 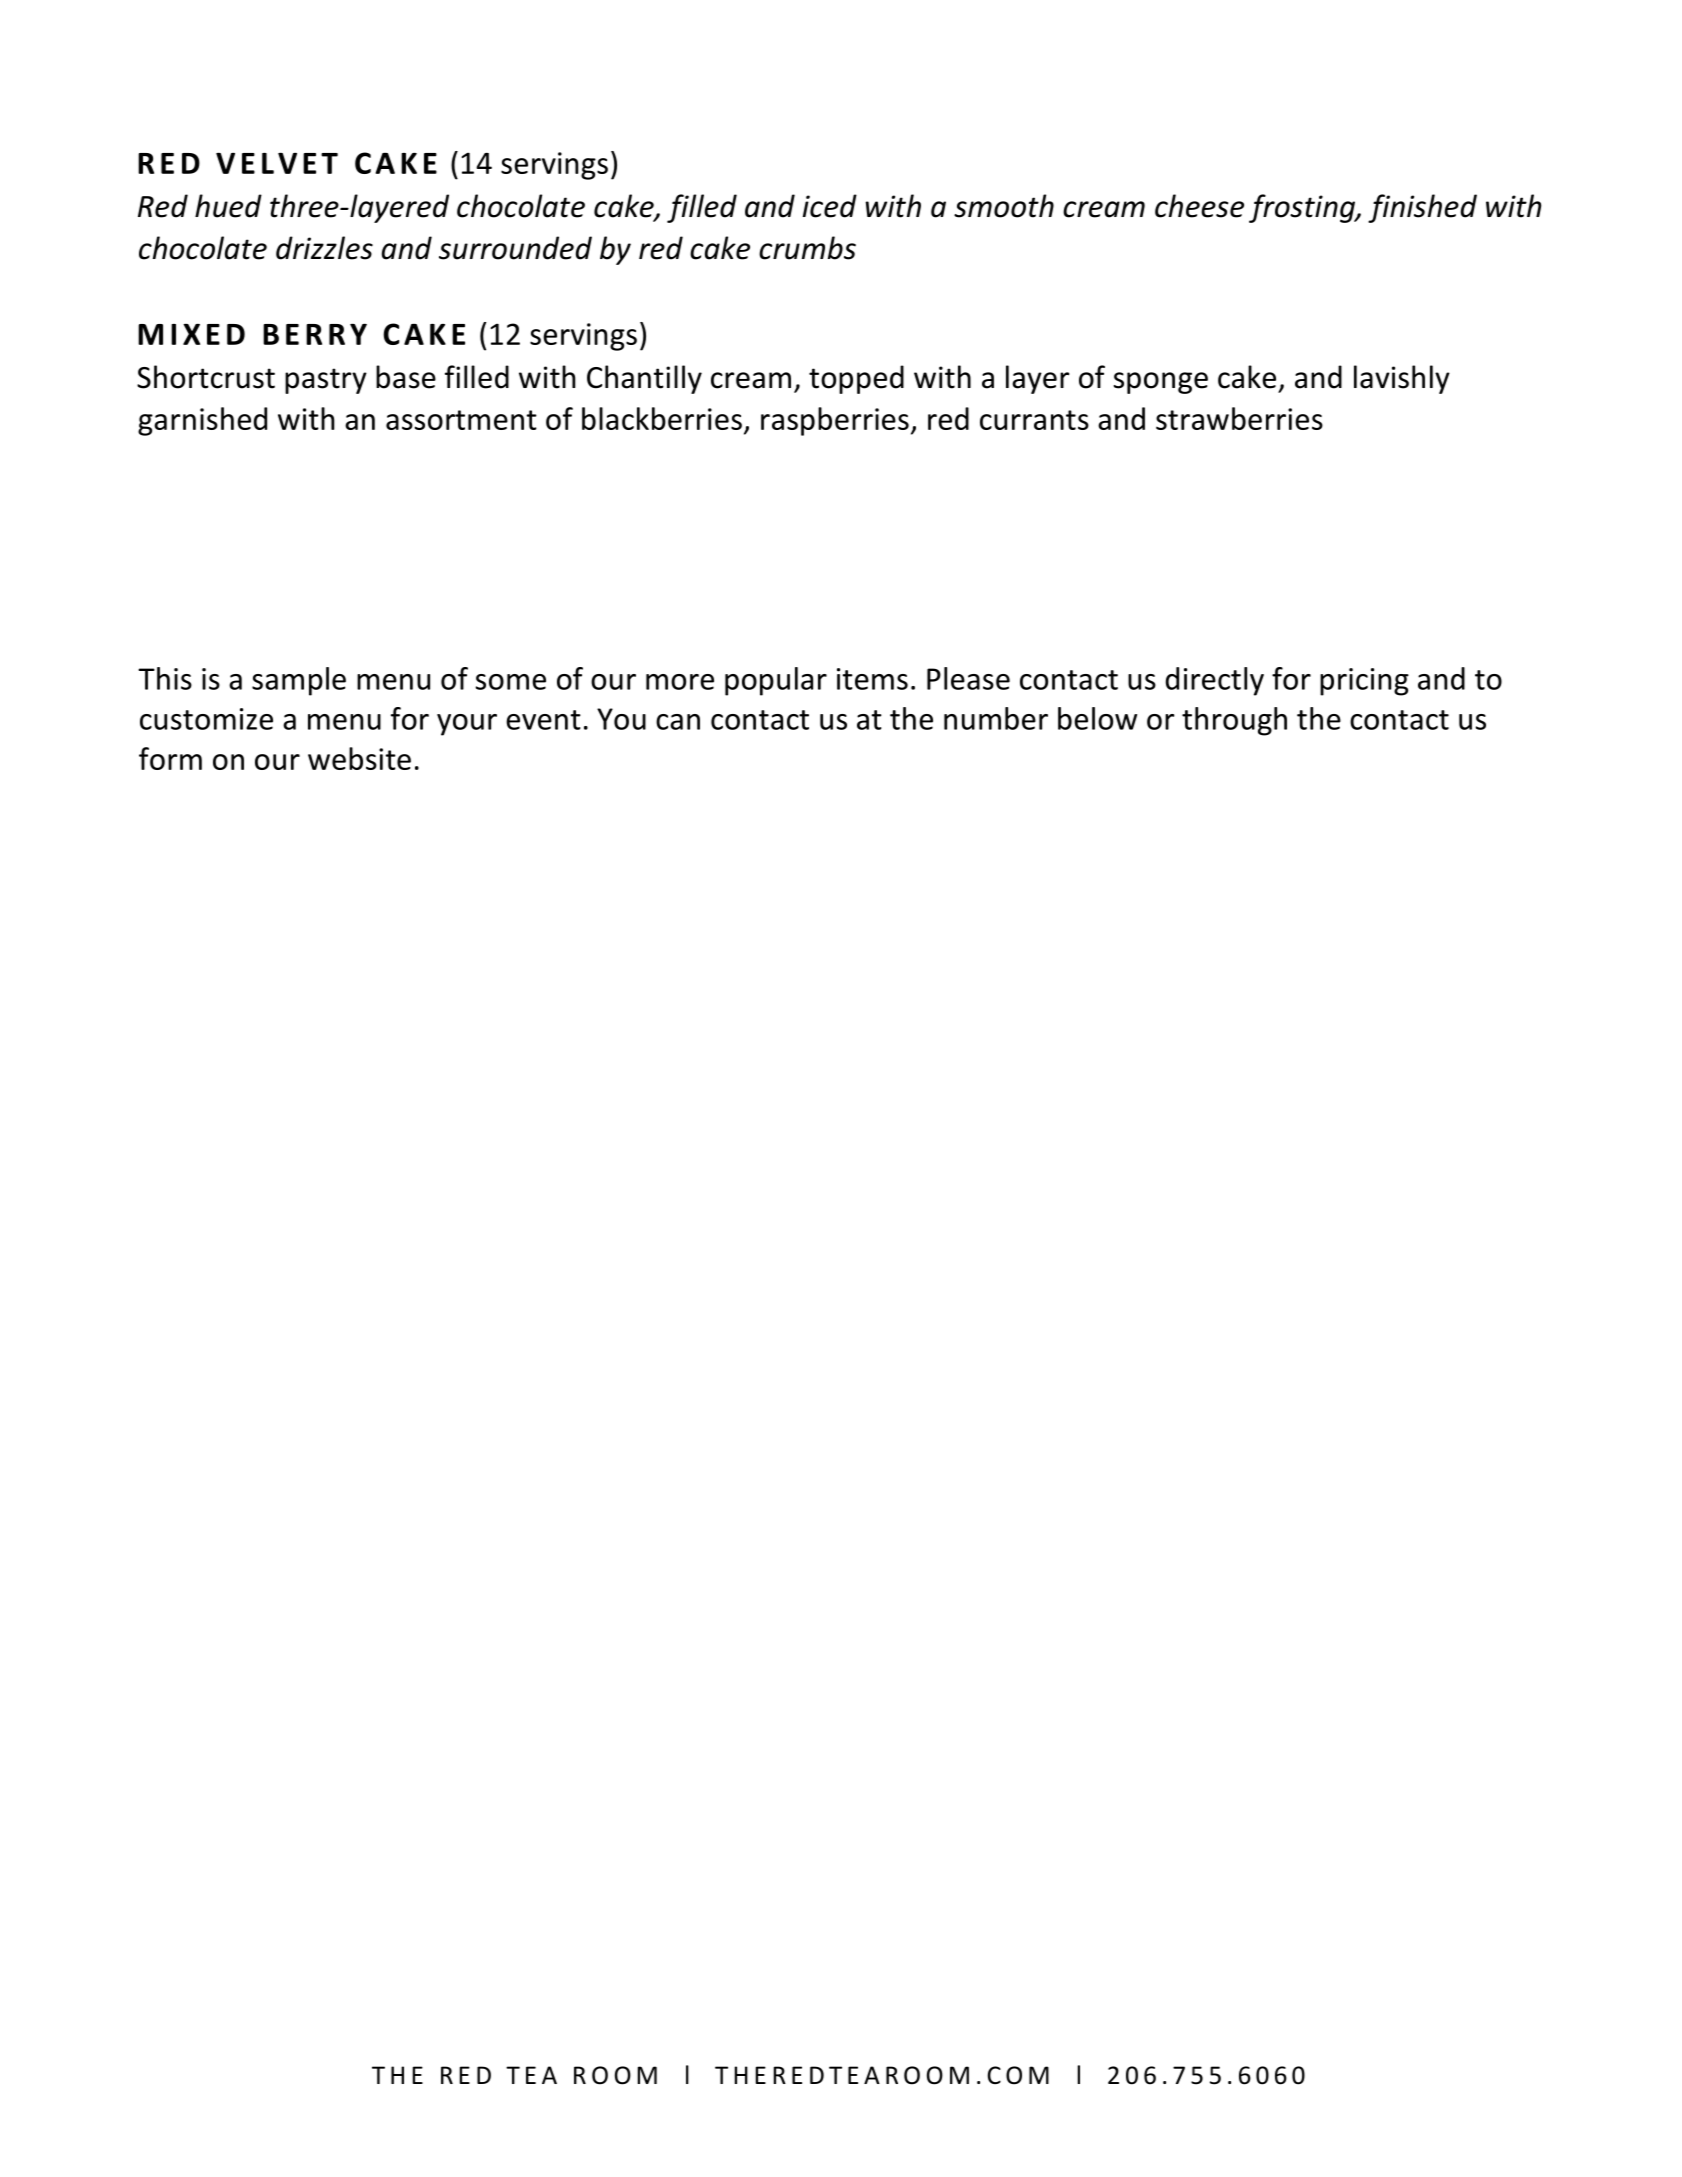 What do you see at coordinates (461, 420) in the document?
I see `assortment` at bounding box center [461, 420].
